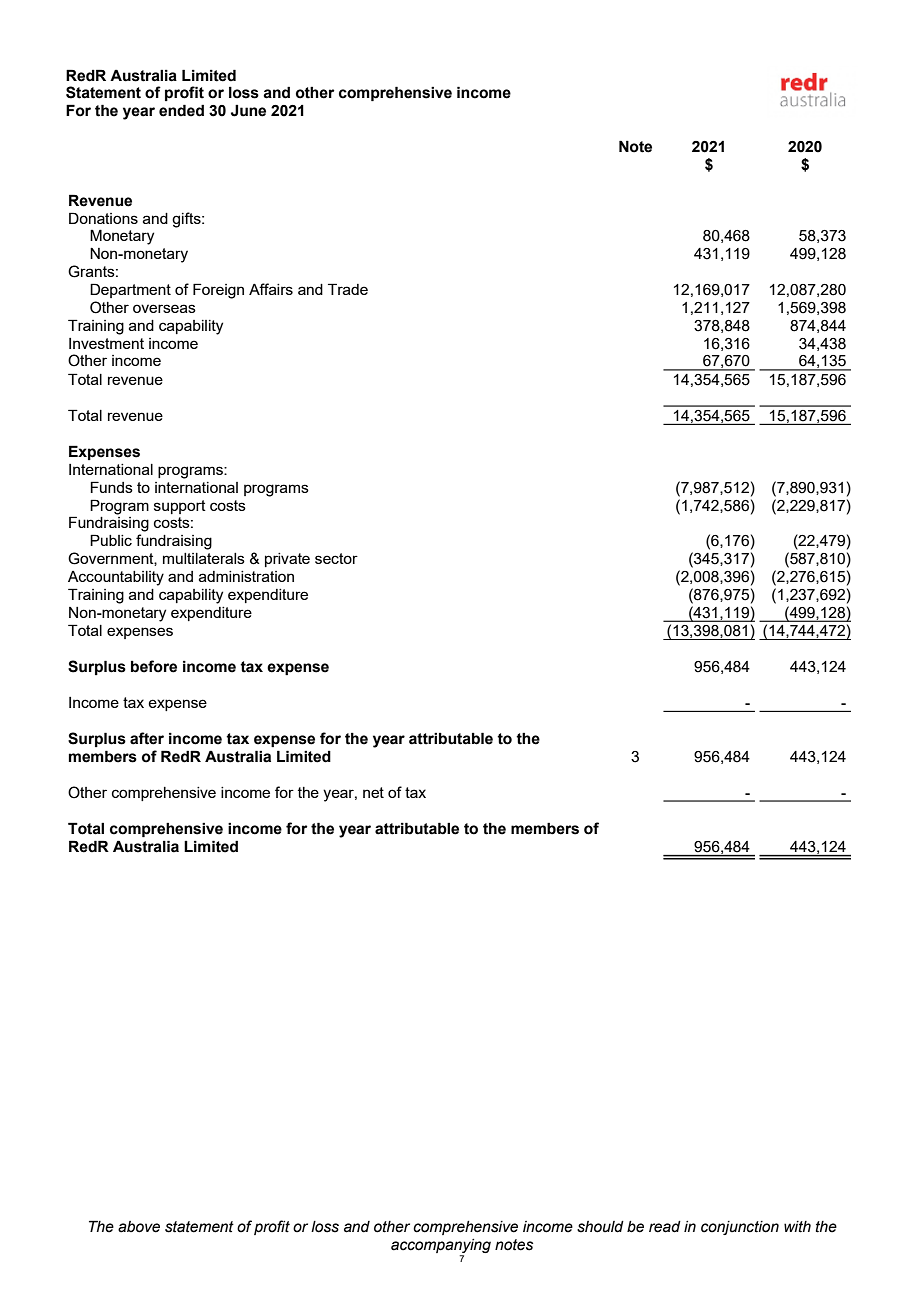 Image resolution: width=924 pixels, height=1308 pixels. Describe the element at coordinates (336, 558) in the document. I see `sector` at that location.
